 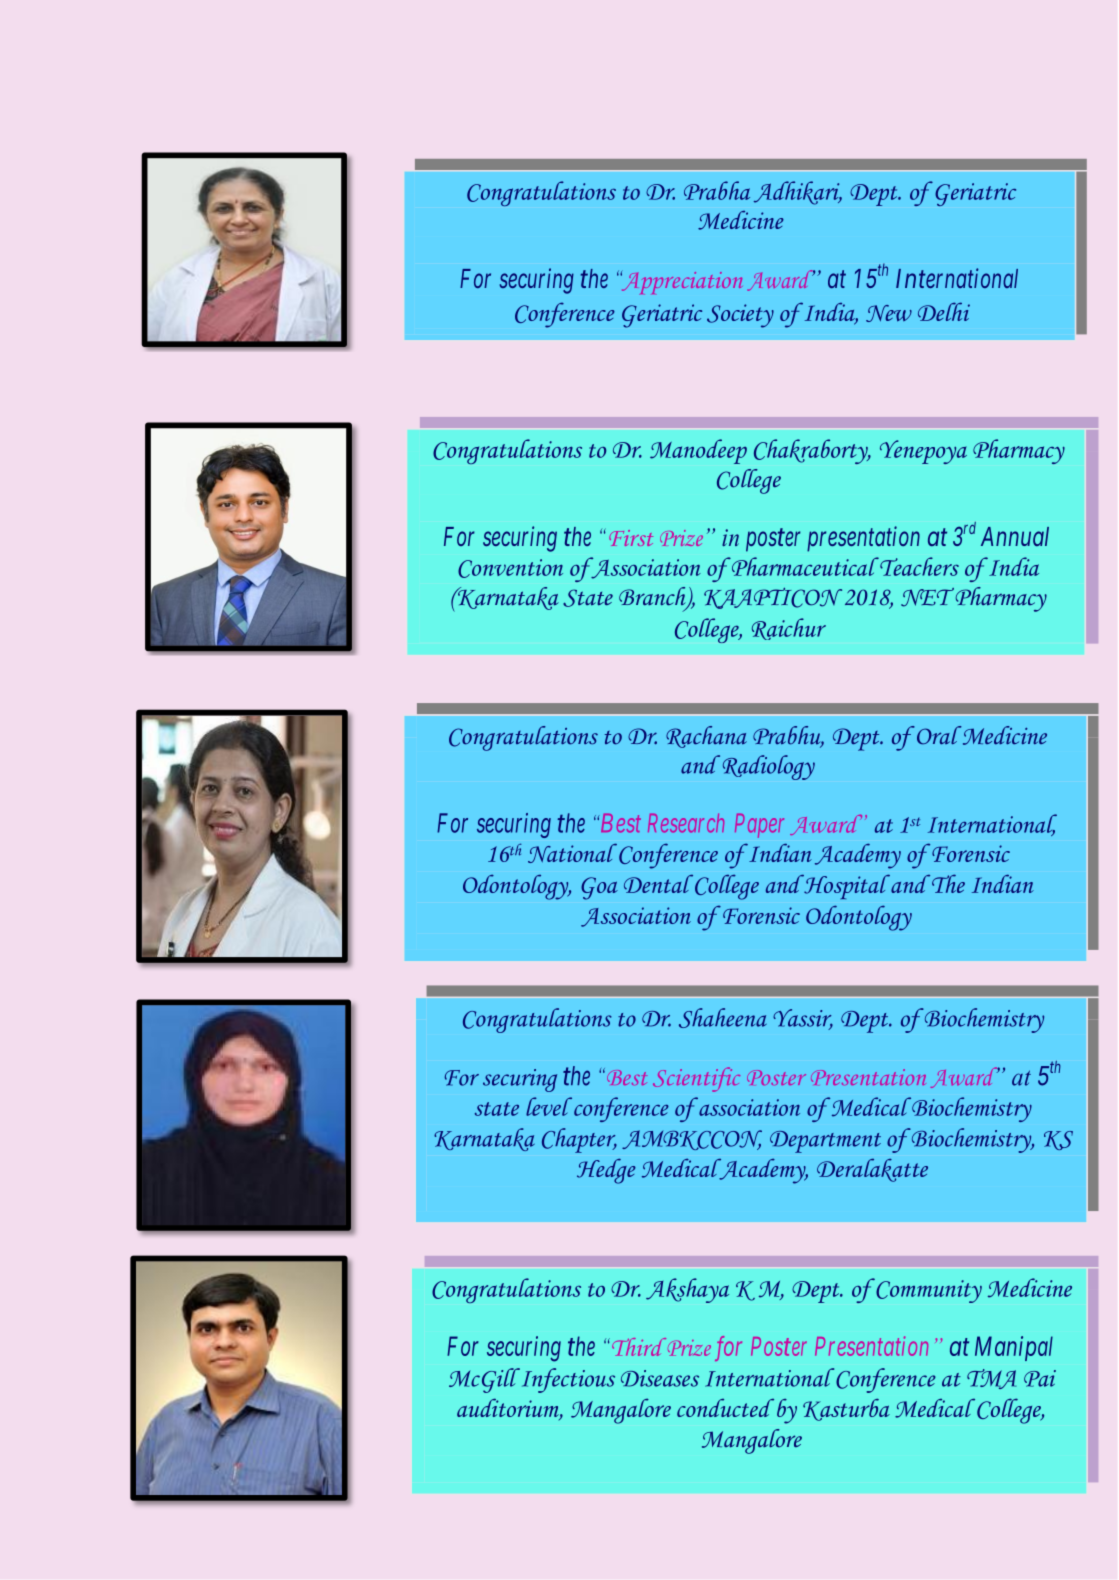 What do you see at coordinates (681, 282) in the document?
I see `Appreciation` at bounding box center [681, 282].
